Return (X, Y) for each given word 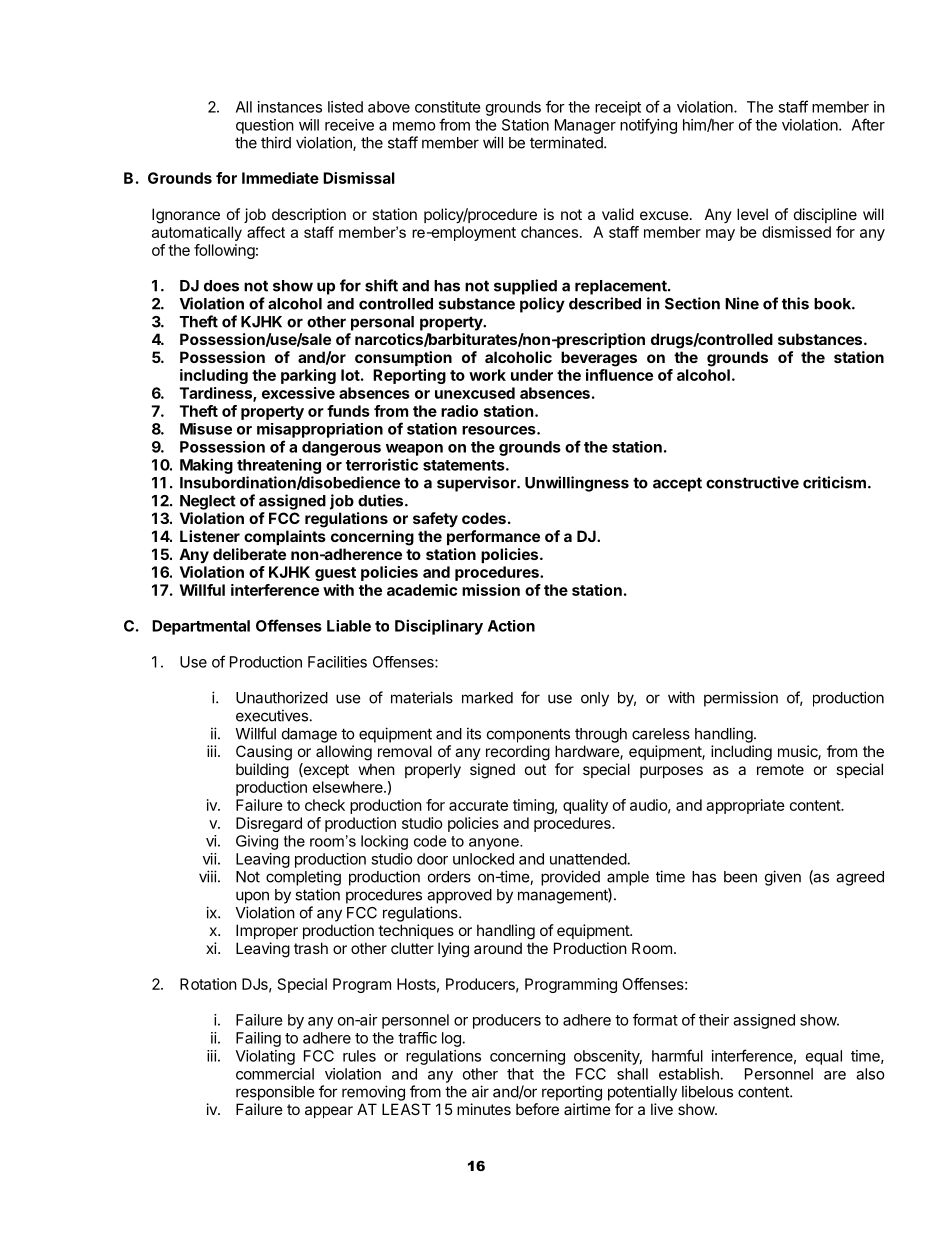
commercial (275, 1074)
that (520, 1074)
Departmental (201, 627)
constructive (752, 482)
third (276, 142)
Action (511, 626)
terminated (567, 142)
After (868, 124)
